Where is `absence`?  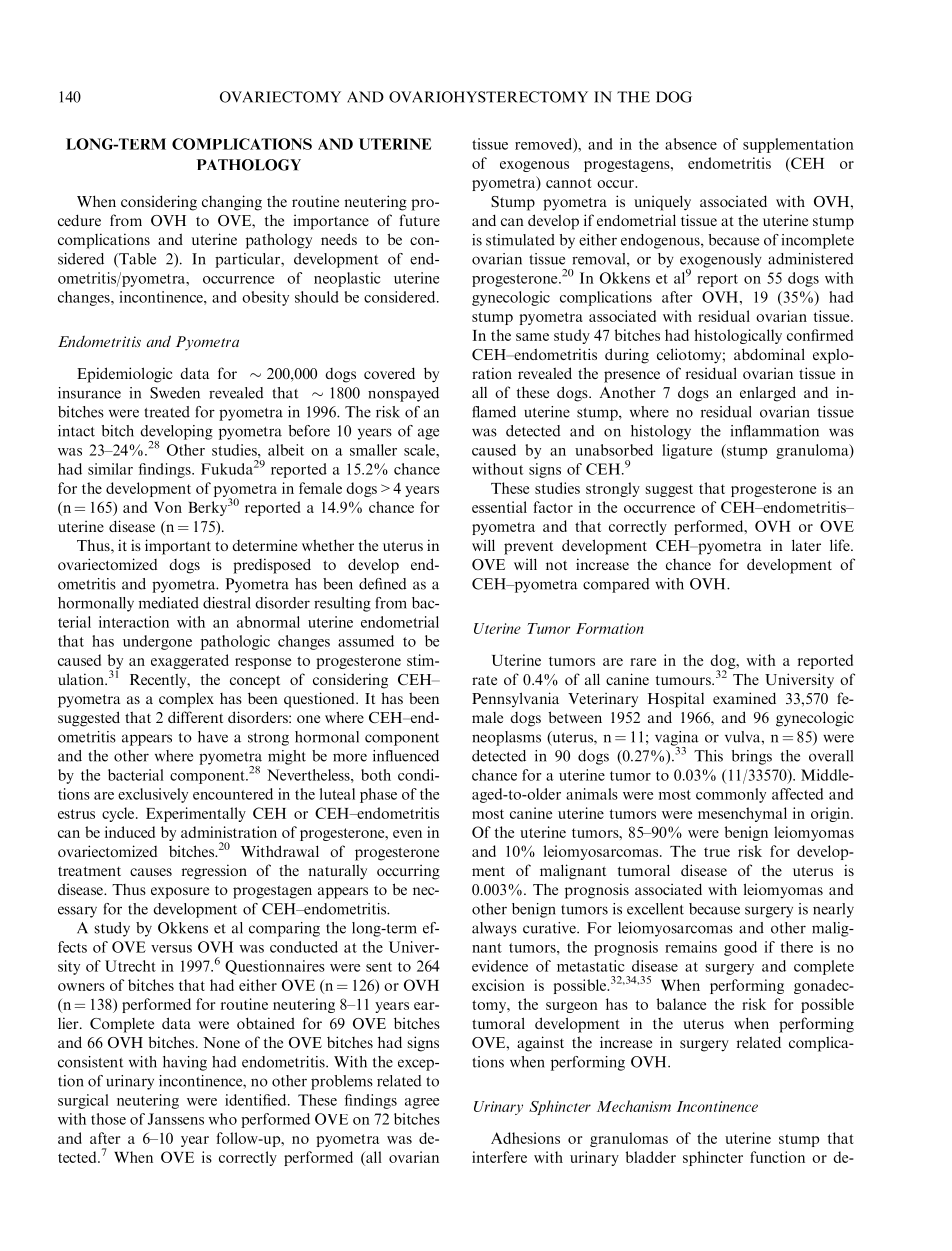
absence is located at coordinates (691, 144).
